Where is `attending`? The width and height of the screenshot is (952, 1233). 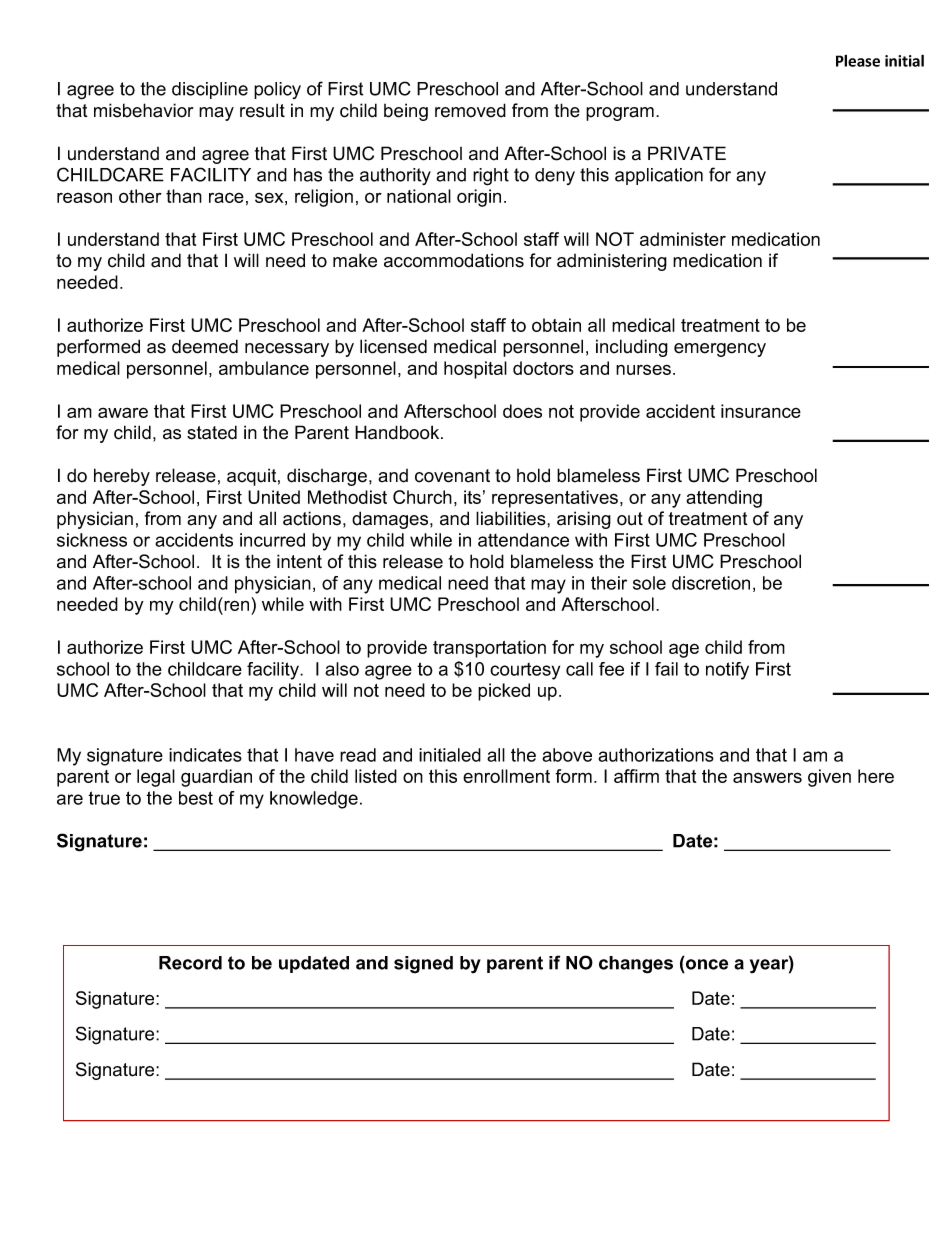
attending is located at coordinates (724, 499).
